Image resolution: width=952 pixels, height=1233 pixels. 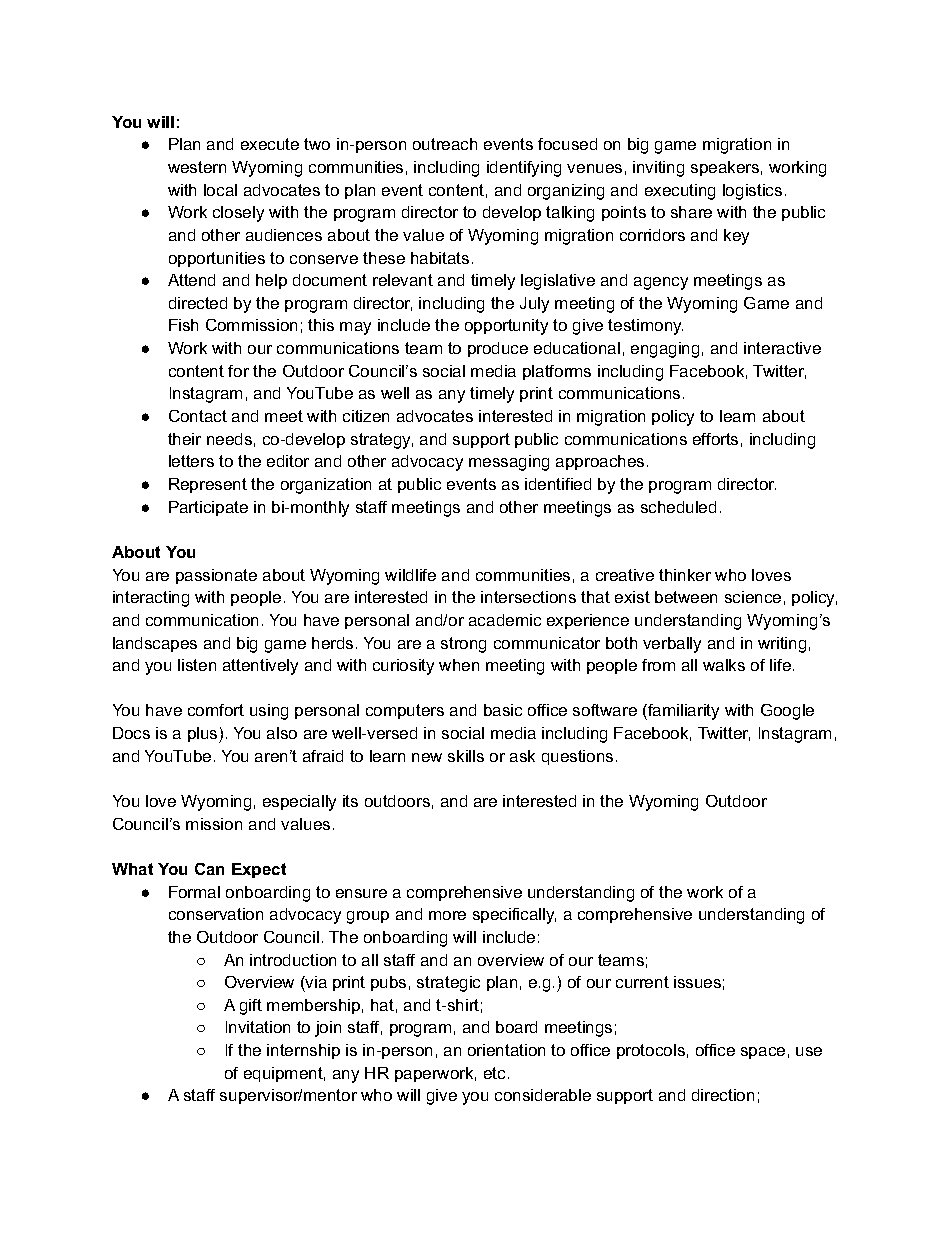 What do you see at coordinates (463, 645) in the document?
I see `strong` at bounding box center [463, 645].
